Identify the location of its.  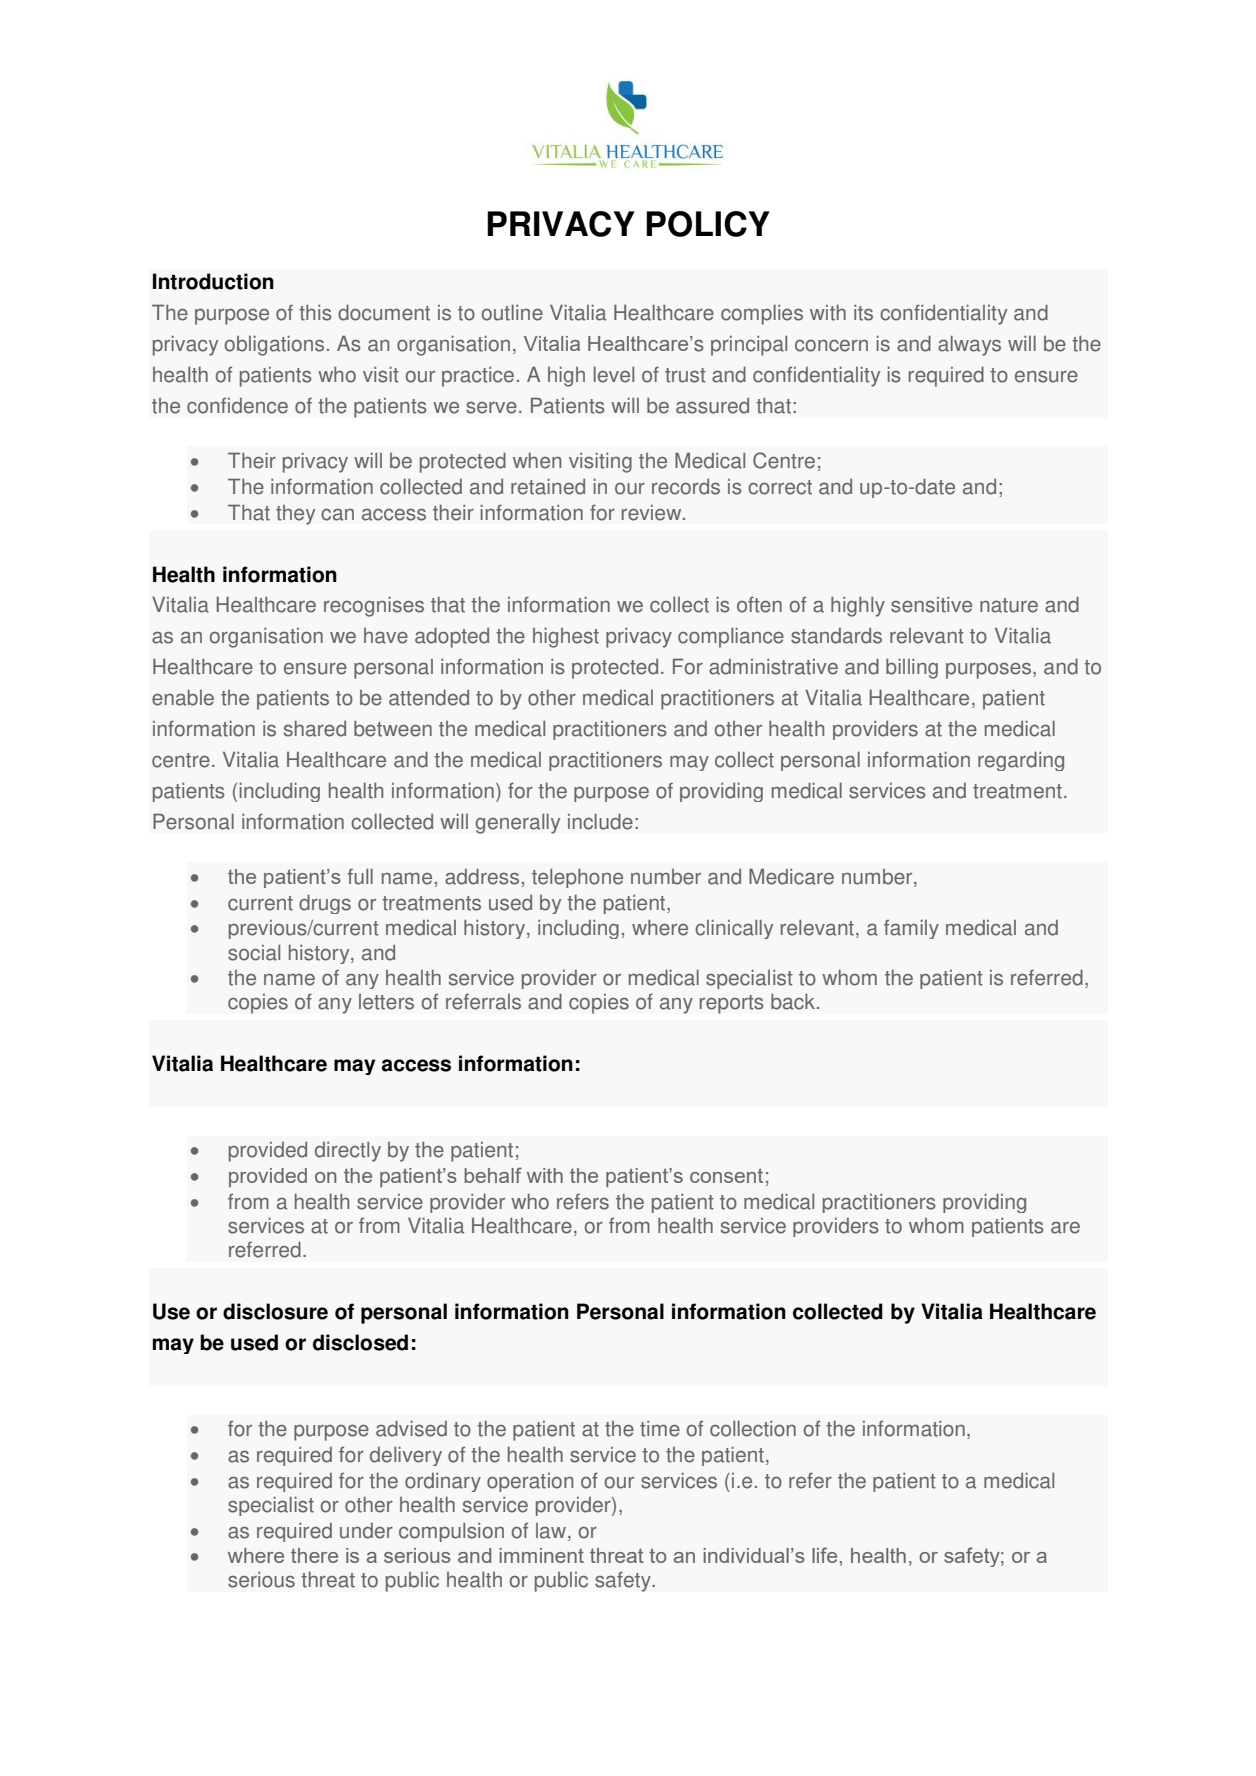
(863, 313).
